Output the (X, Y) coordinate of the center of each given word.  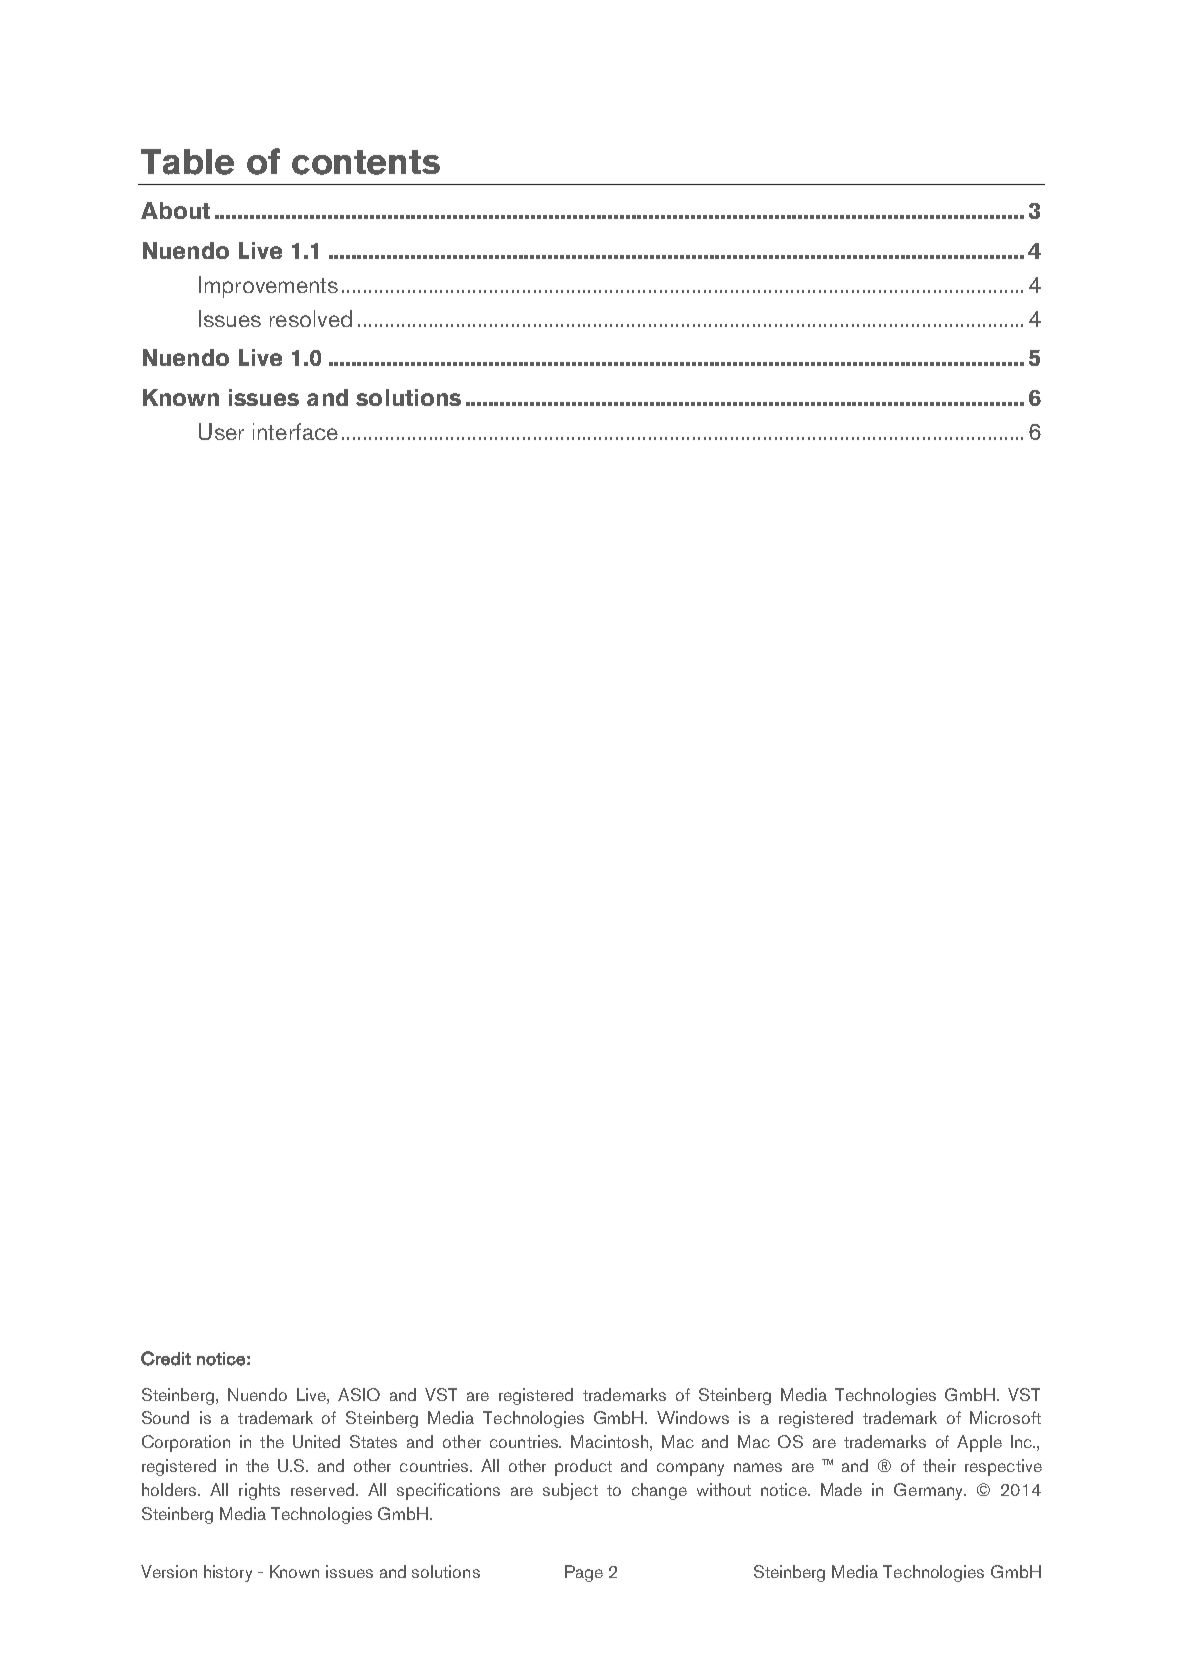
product (583, 1467)
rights (259, 1491)
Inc (1023, 1441)
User (221, 431)
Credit (166, 1358)
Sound (165, 1417)
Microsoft (1005, 1417)
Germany (930, 1491)
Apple (979, 1443)
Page (584, 1573)
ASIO (359, 1394)
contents (366, 162)
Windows (693, 1417)
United (316, 1441)
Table (187, 162)
